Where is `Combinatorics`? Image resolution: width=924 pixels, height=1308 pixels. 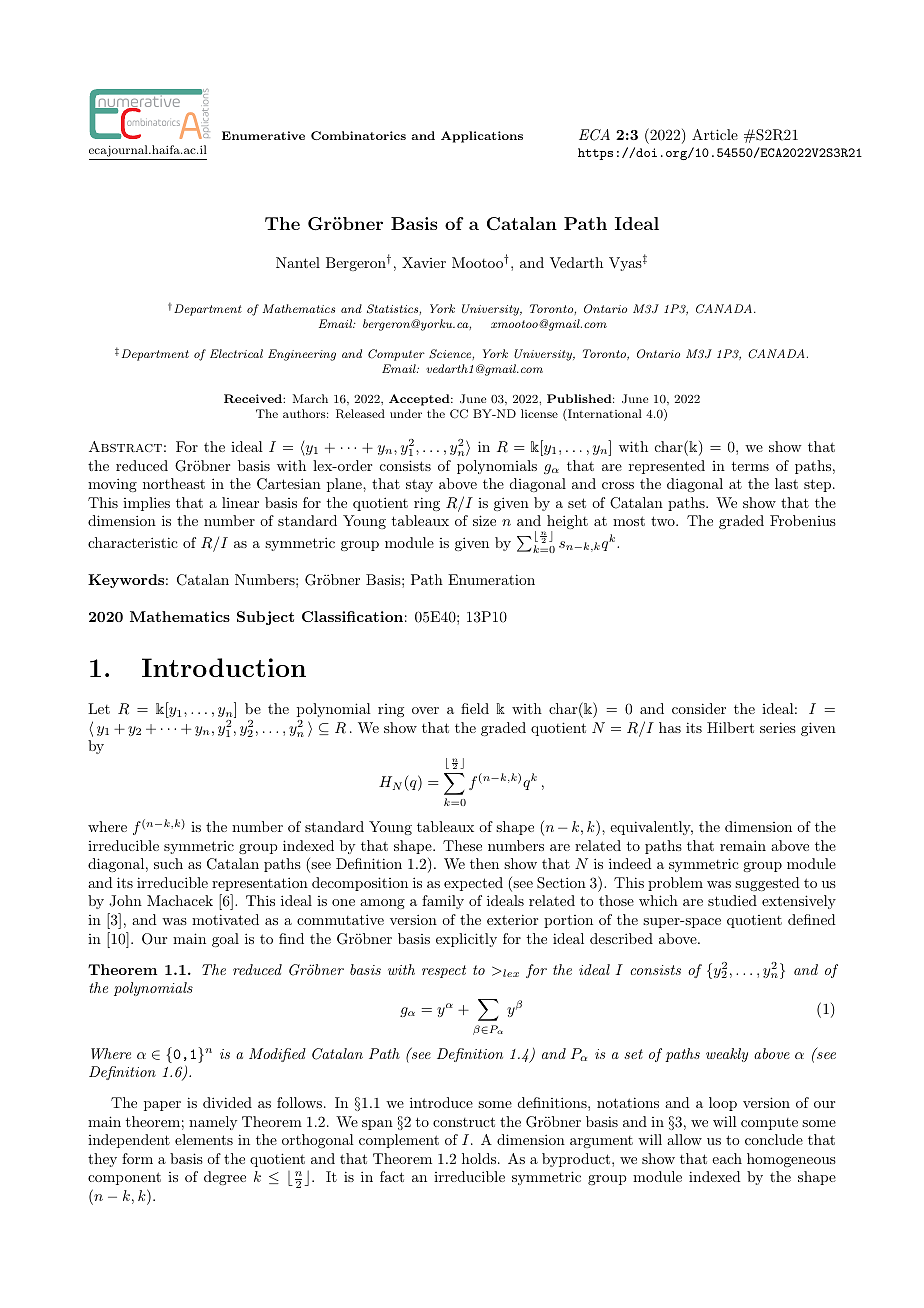 Combinatorics is located at coordinates (358, 135).
